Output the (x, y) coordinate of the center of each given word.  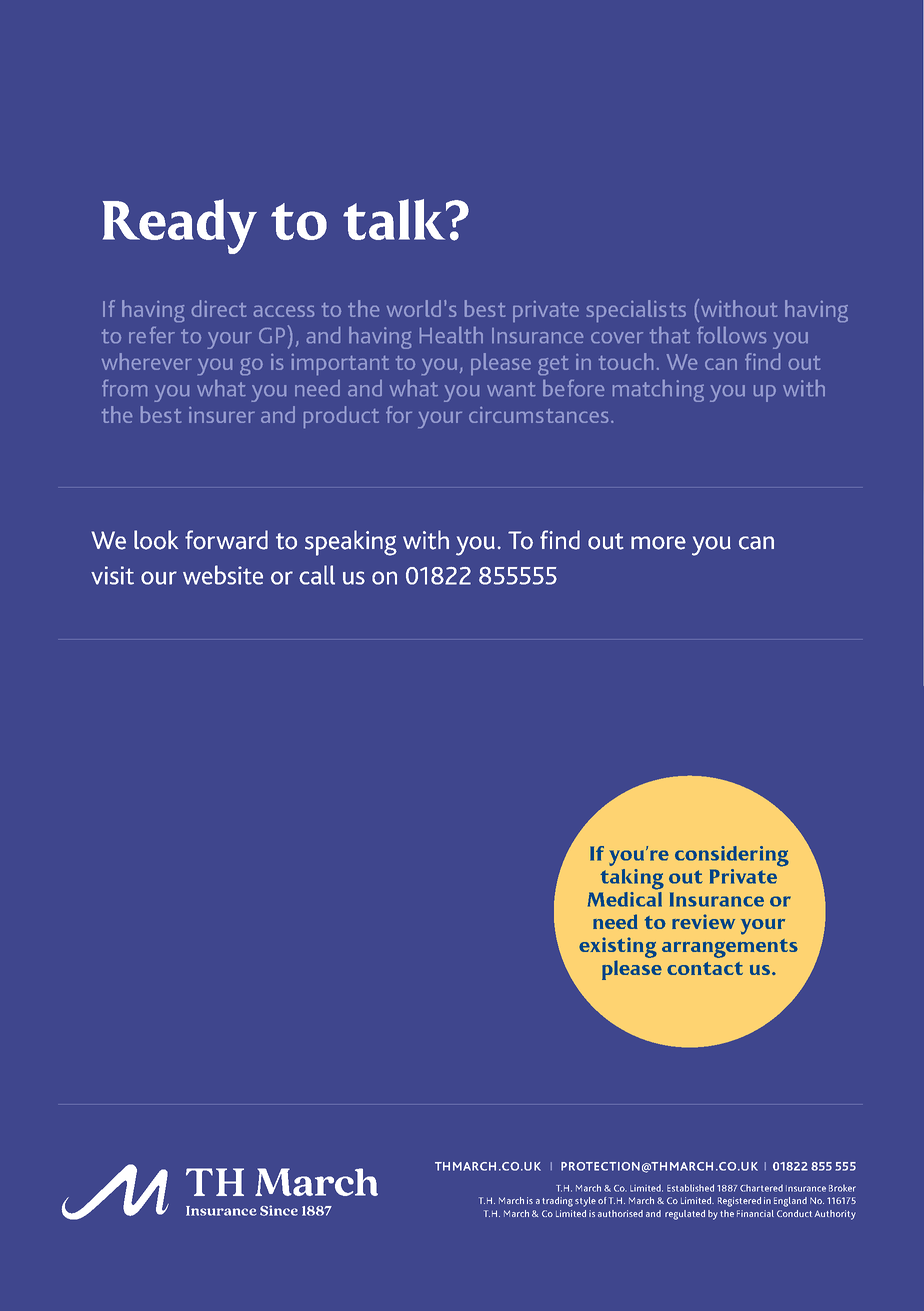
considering (732, 856)
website (223, 575)
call (317, 575)
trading (557, 1202)
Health (451, 335)
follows (731, 335)
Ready (180, 226)
